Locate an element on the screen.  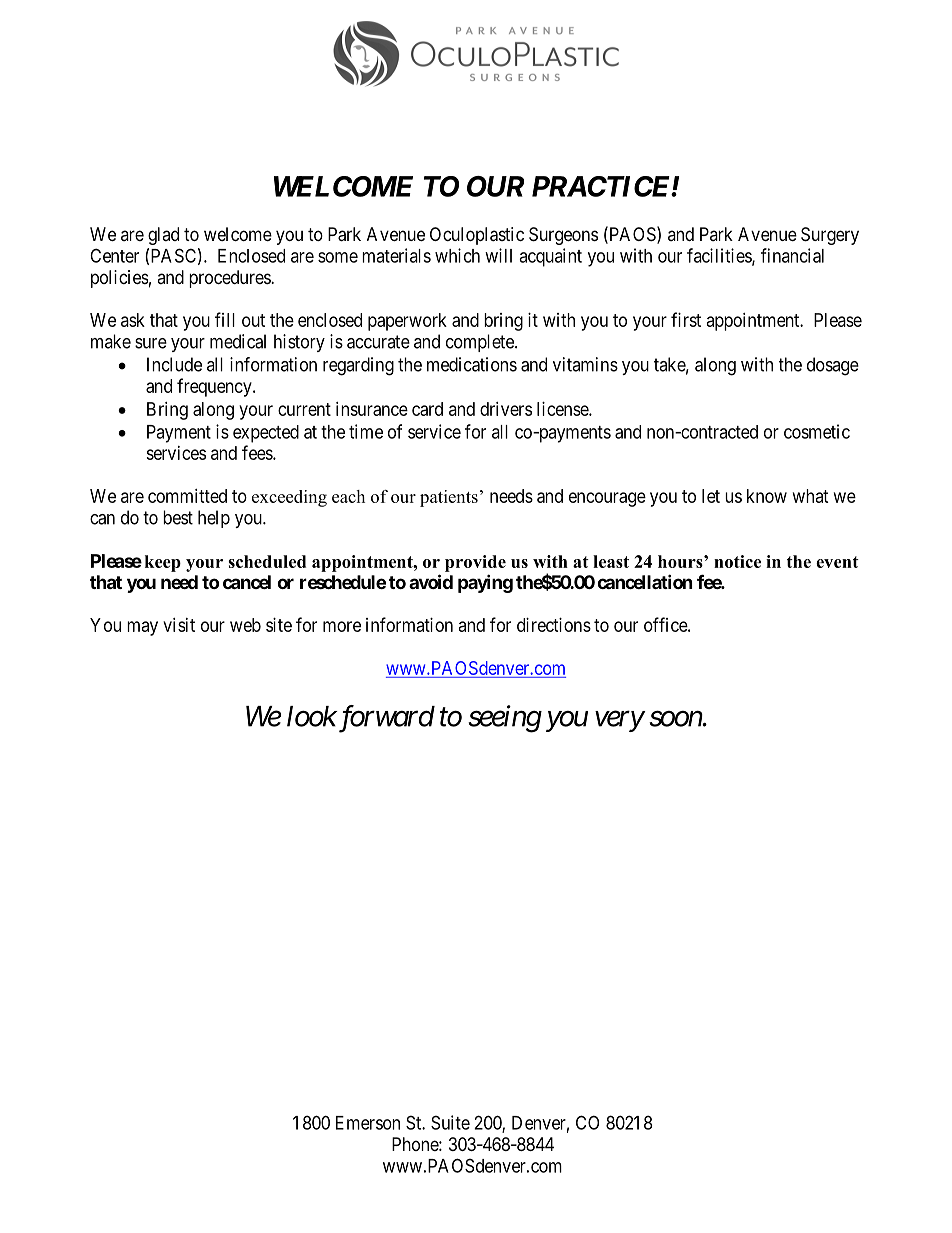
Suite is located at coordinates (450, 1122).
